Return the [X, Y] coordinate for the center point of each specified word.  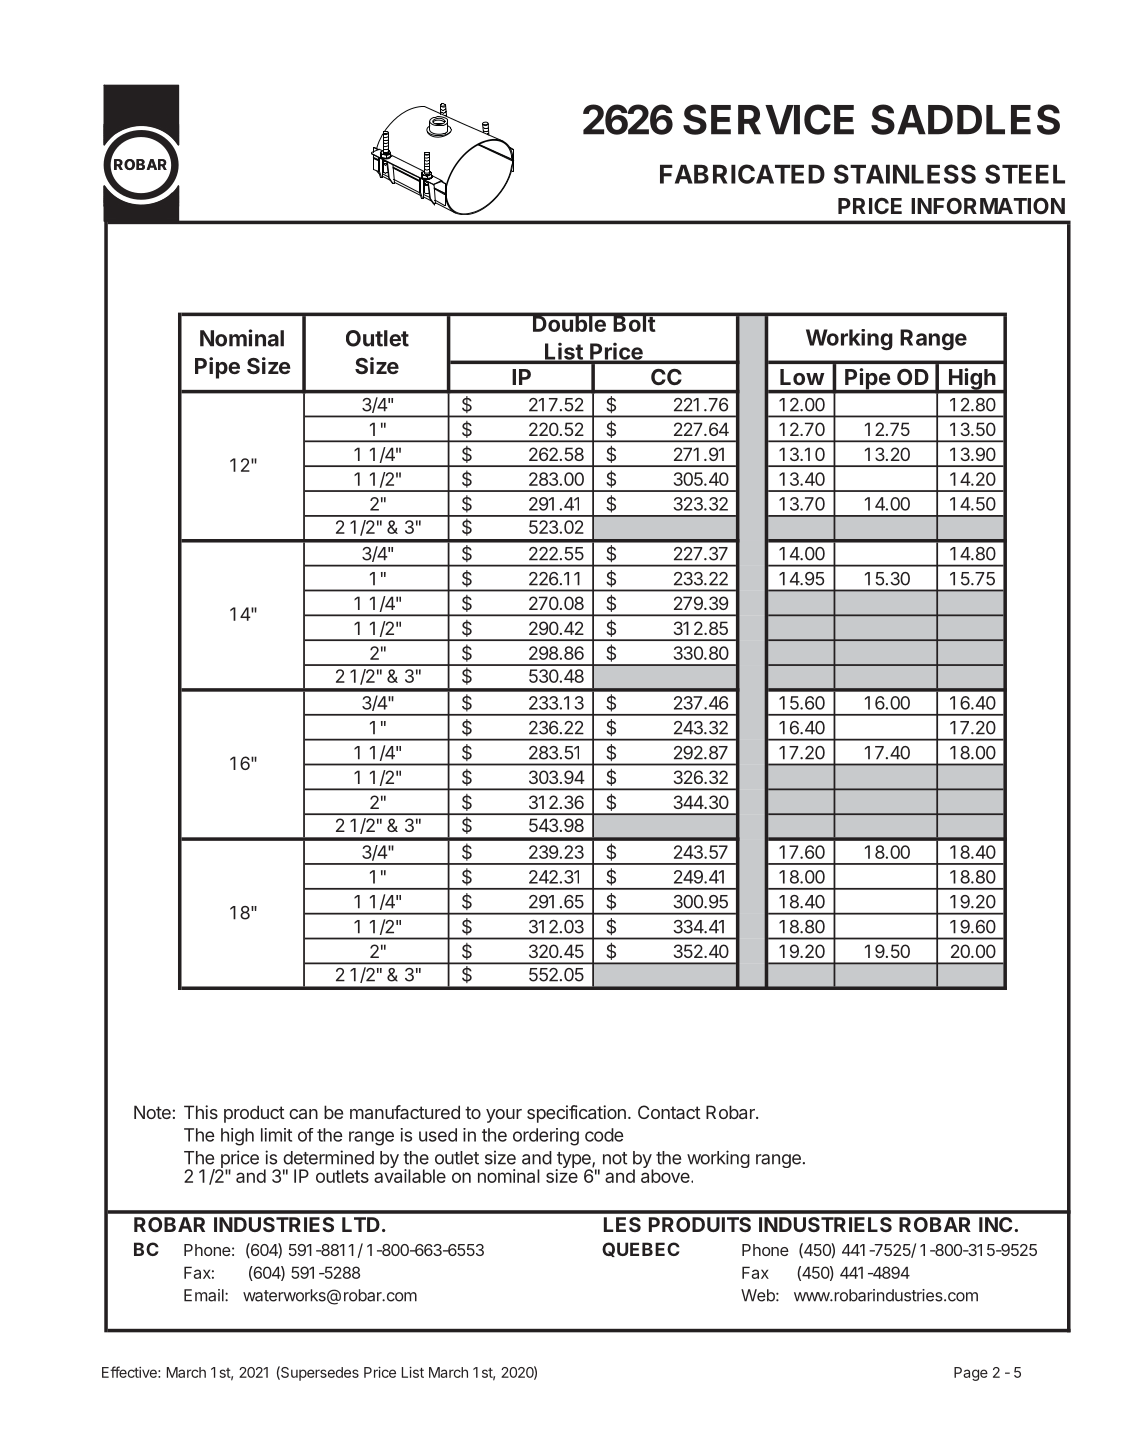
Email [205, 1295]
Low [802, 377]
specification [576, 1114]
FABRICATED [742, 174]
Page [971, 1374]
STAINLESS [905, 174]
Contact [669, 1112]
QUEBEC [641, 1249]
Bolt [634, 322]
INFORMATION [988, 206]
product [254, 1114]
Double [569, 322]
